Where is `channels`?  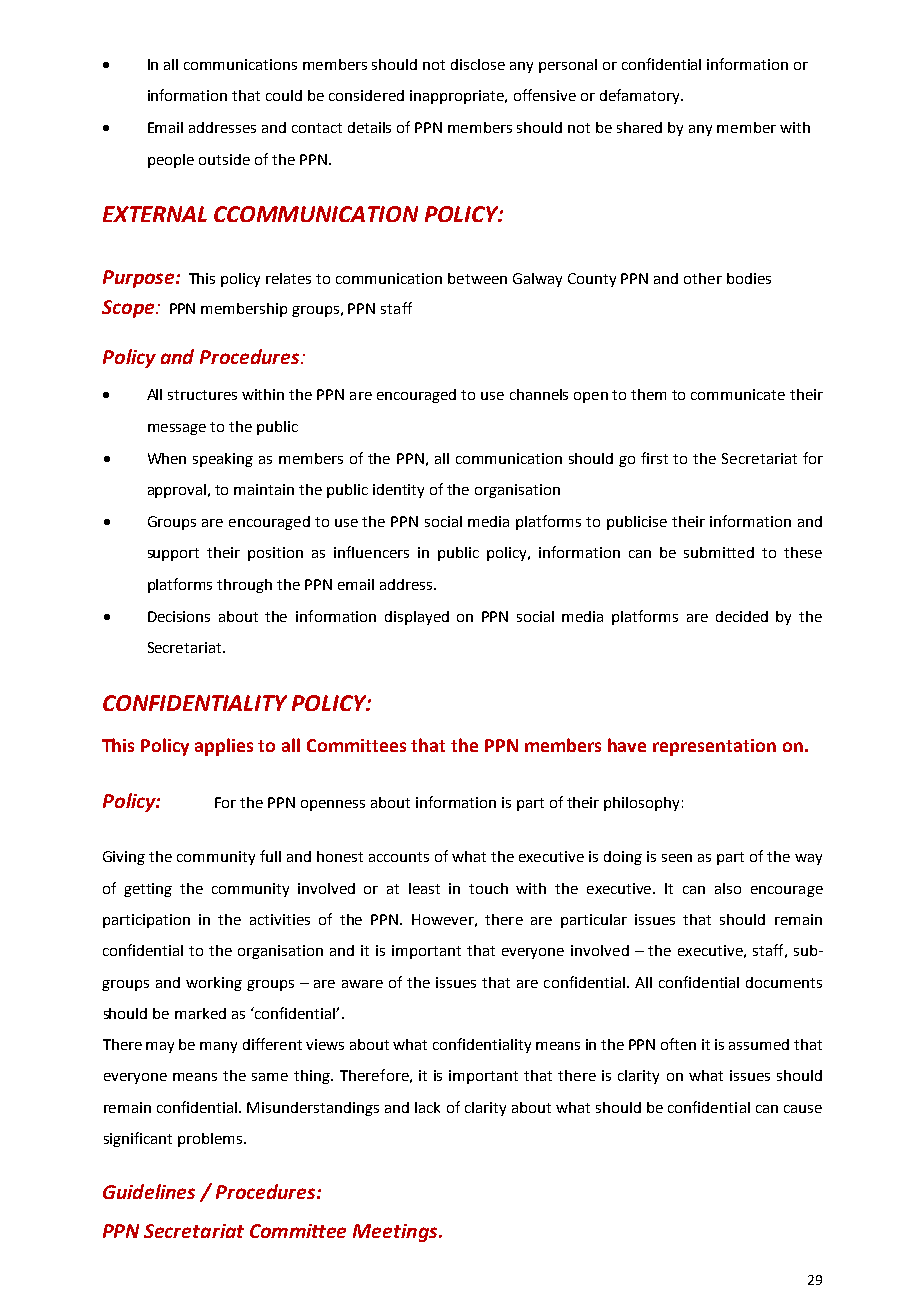 channels is located at coordinates (539, 394).
